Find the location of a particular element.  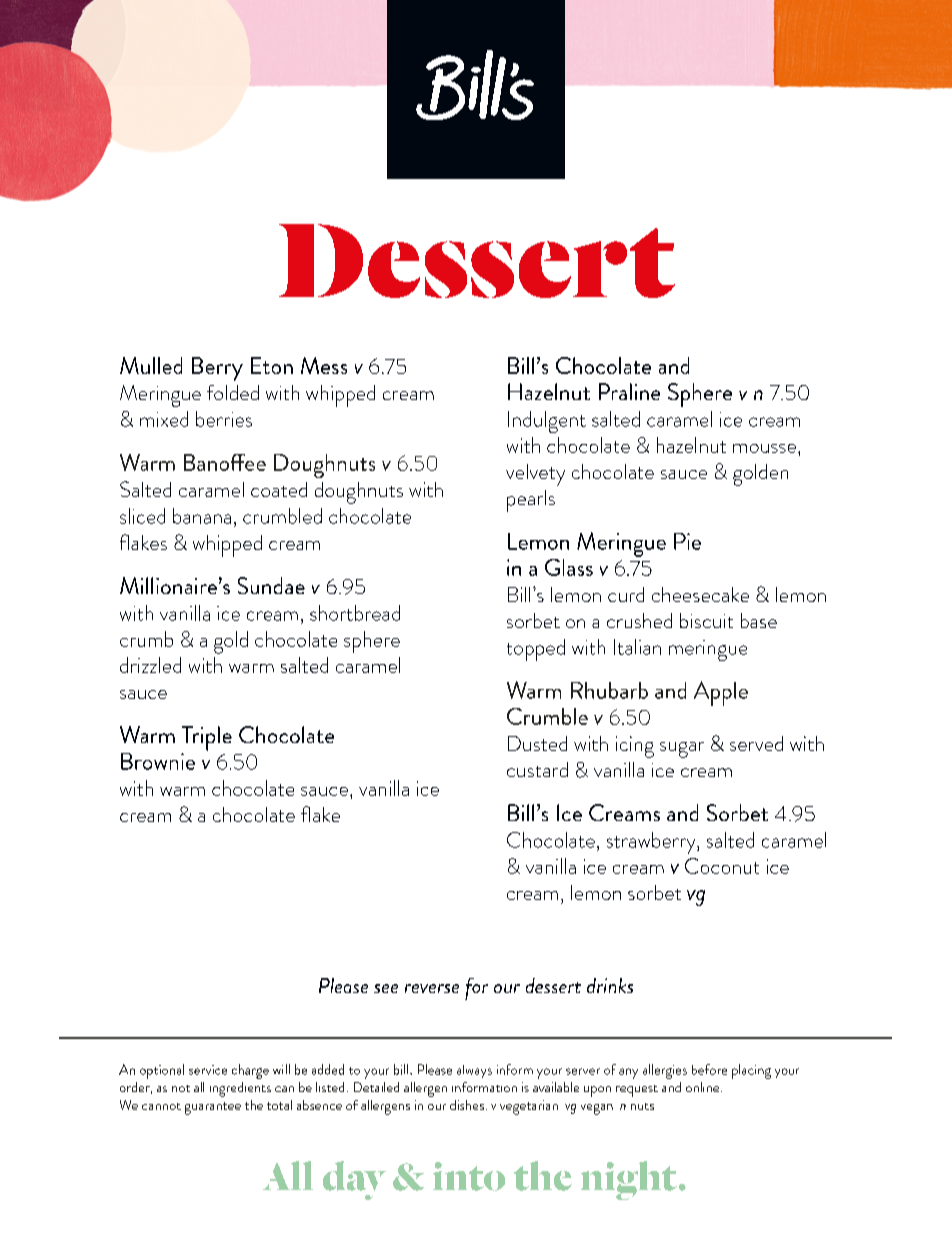

folded is located at coordinates (233, 392).
